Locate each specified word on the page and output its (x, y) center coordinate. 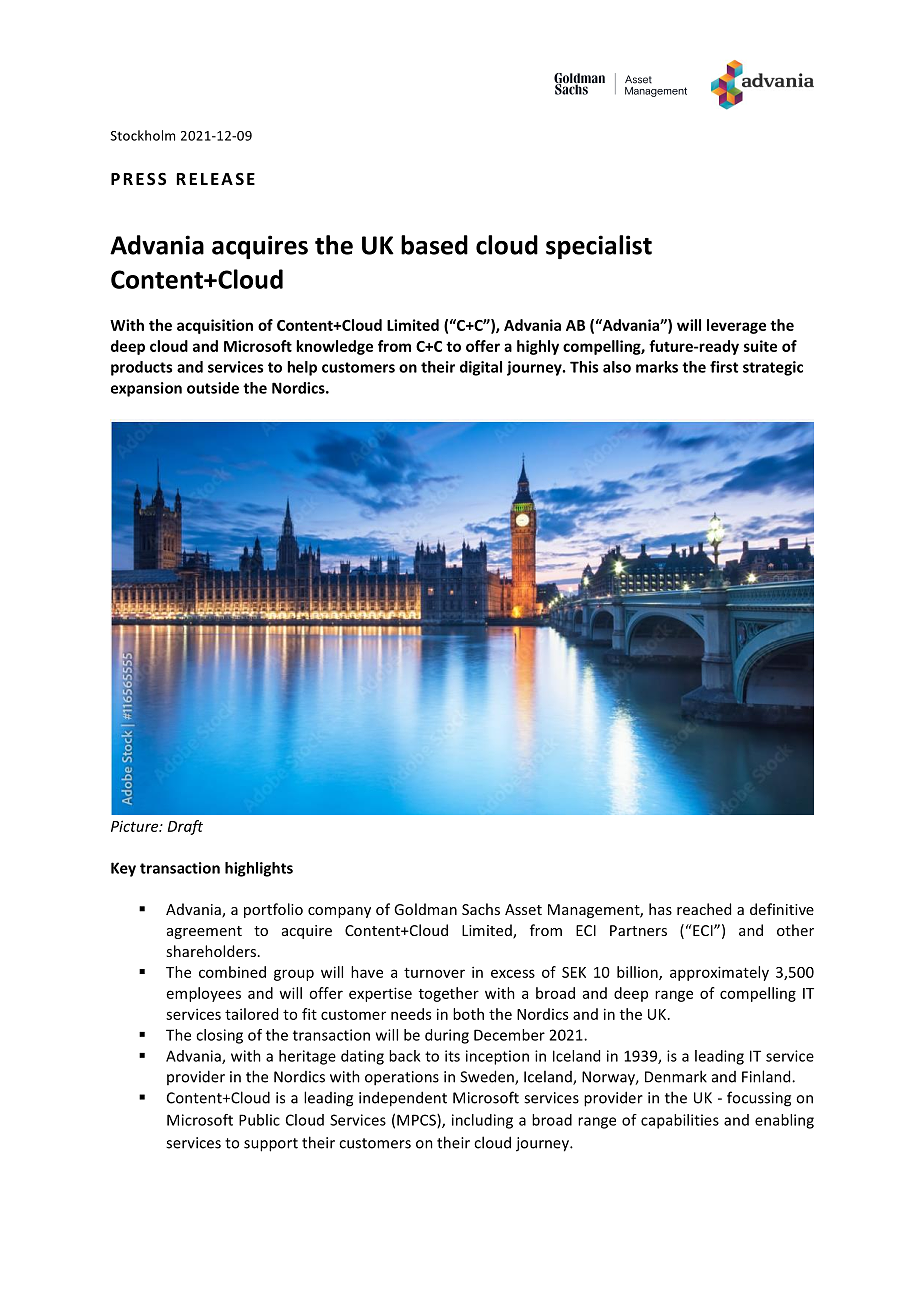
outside (213, 388)
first (724, 367)
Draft (185, 827)
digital (481, 368)
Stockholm (143, 135)
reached (704, 909)
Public (259, 1120)
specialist (599, 247)
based (434, 245)
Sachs (481, 909)
